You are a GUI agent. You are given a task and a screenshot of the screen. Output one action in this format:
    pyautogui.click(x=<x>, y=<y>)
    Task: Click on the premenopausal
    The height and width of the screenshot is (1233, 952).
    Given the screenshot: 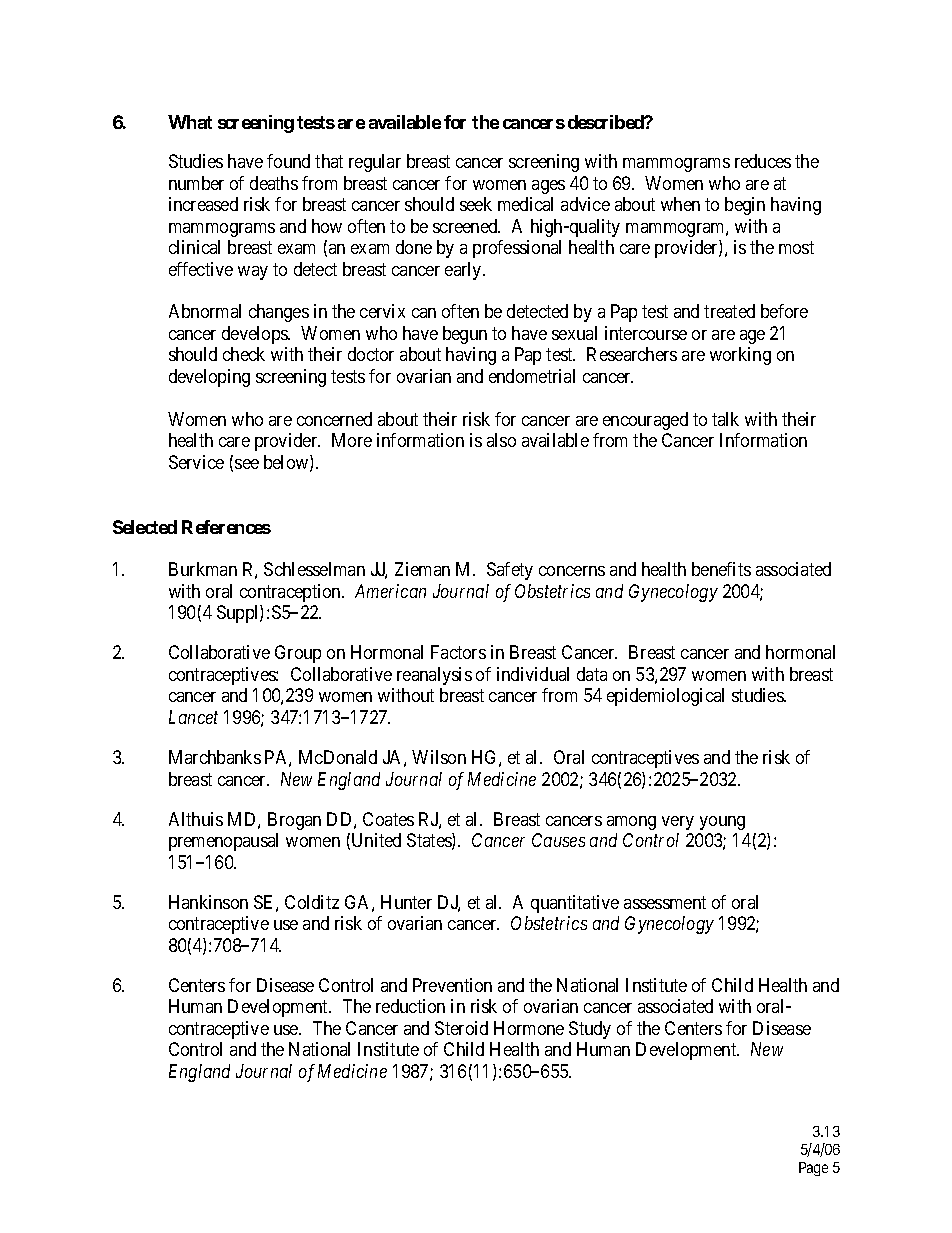 What is the action you would take?
    pyautogui.click(x=223, y=842)
